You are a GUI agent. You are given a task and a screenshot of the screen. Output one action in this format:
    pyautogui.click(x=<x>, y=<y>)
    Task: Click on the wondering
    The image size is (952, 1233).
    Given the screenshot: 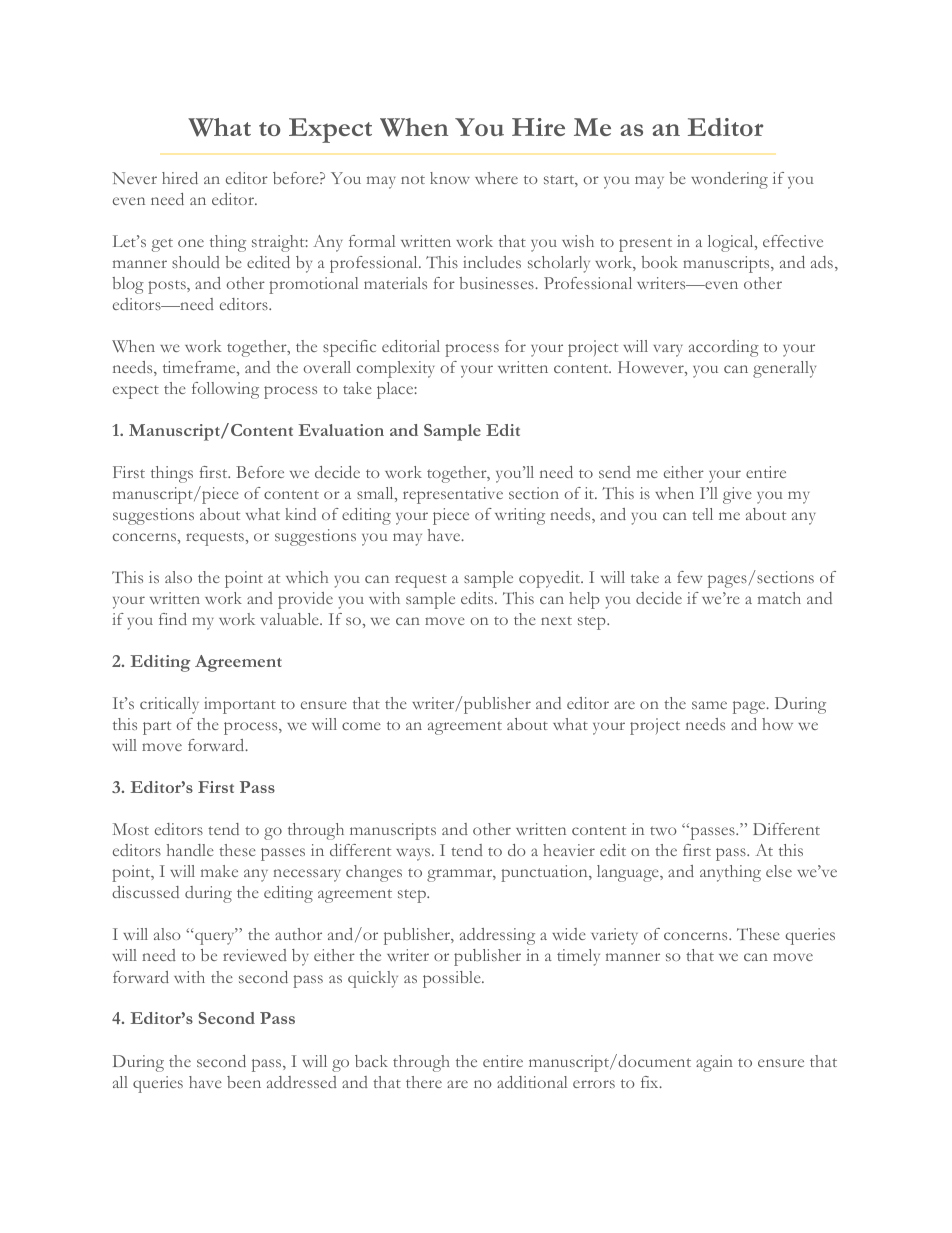 What is the action you would take?
    pyautogui.click(x=729, y=180)
